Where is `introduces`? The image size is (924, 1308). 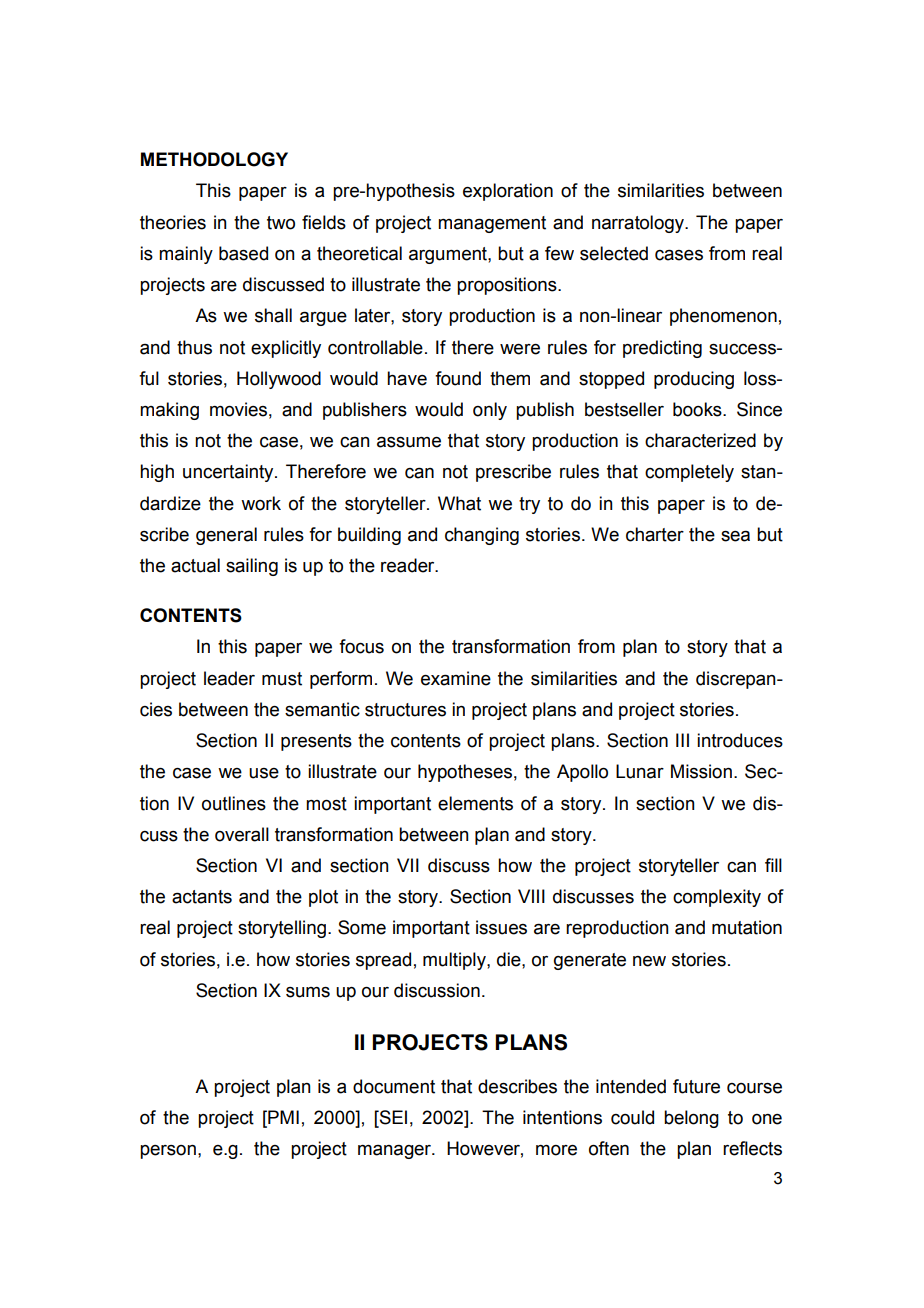
introduces is located at coordinates (740, 740).
